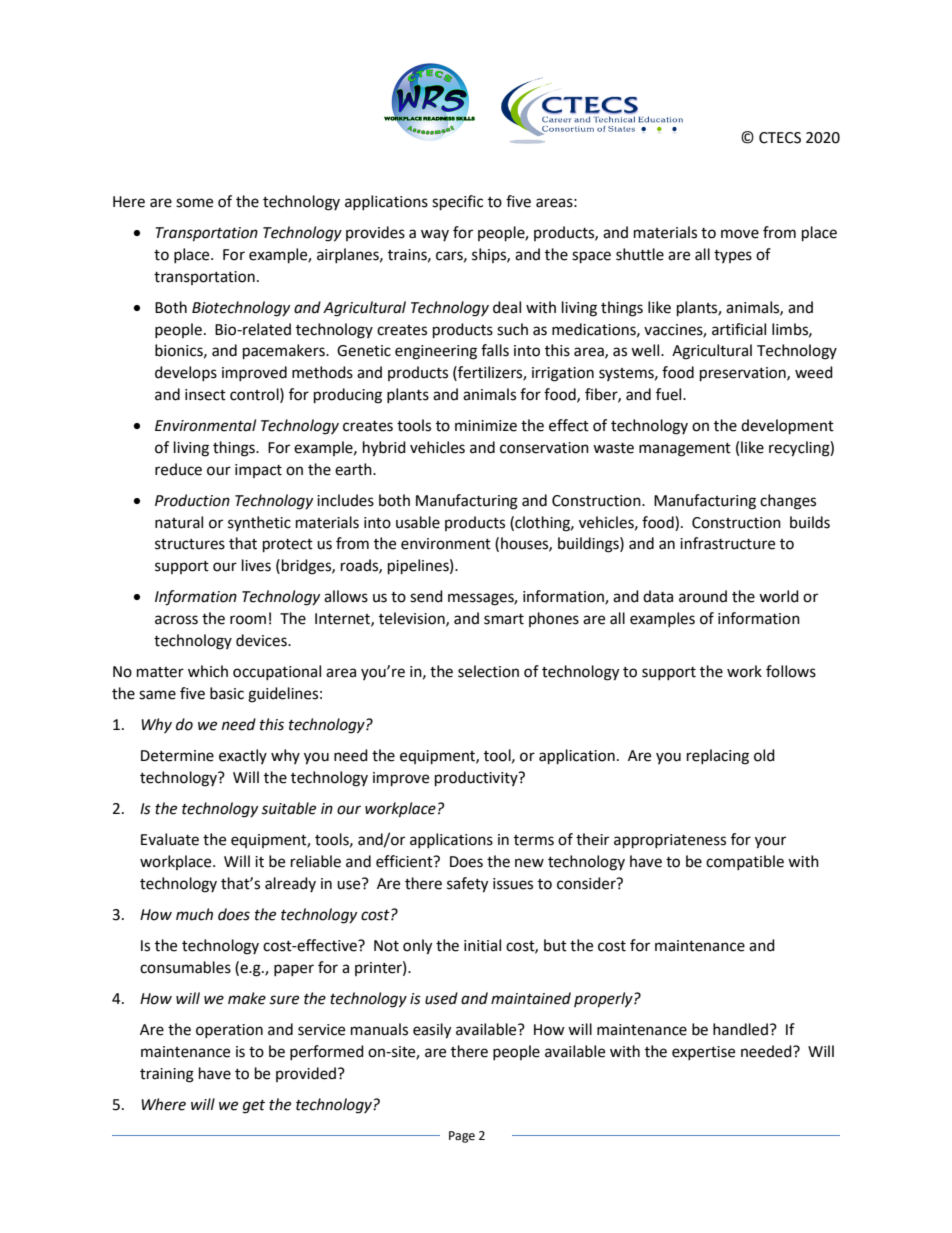  I want to click on follows, so click(791, 671).
